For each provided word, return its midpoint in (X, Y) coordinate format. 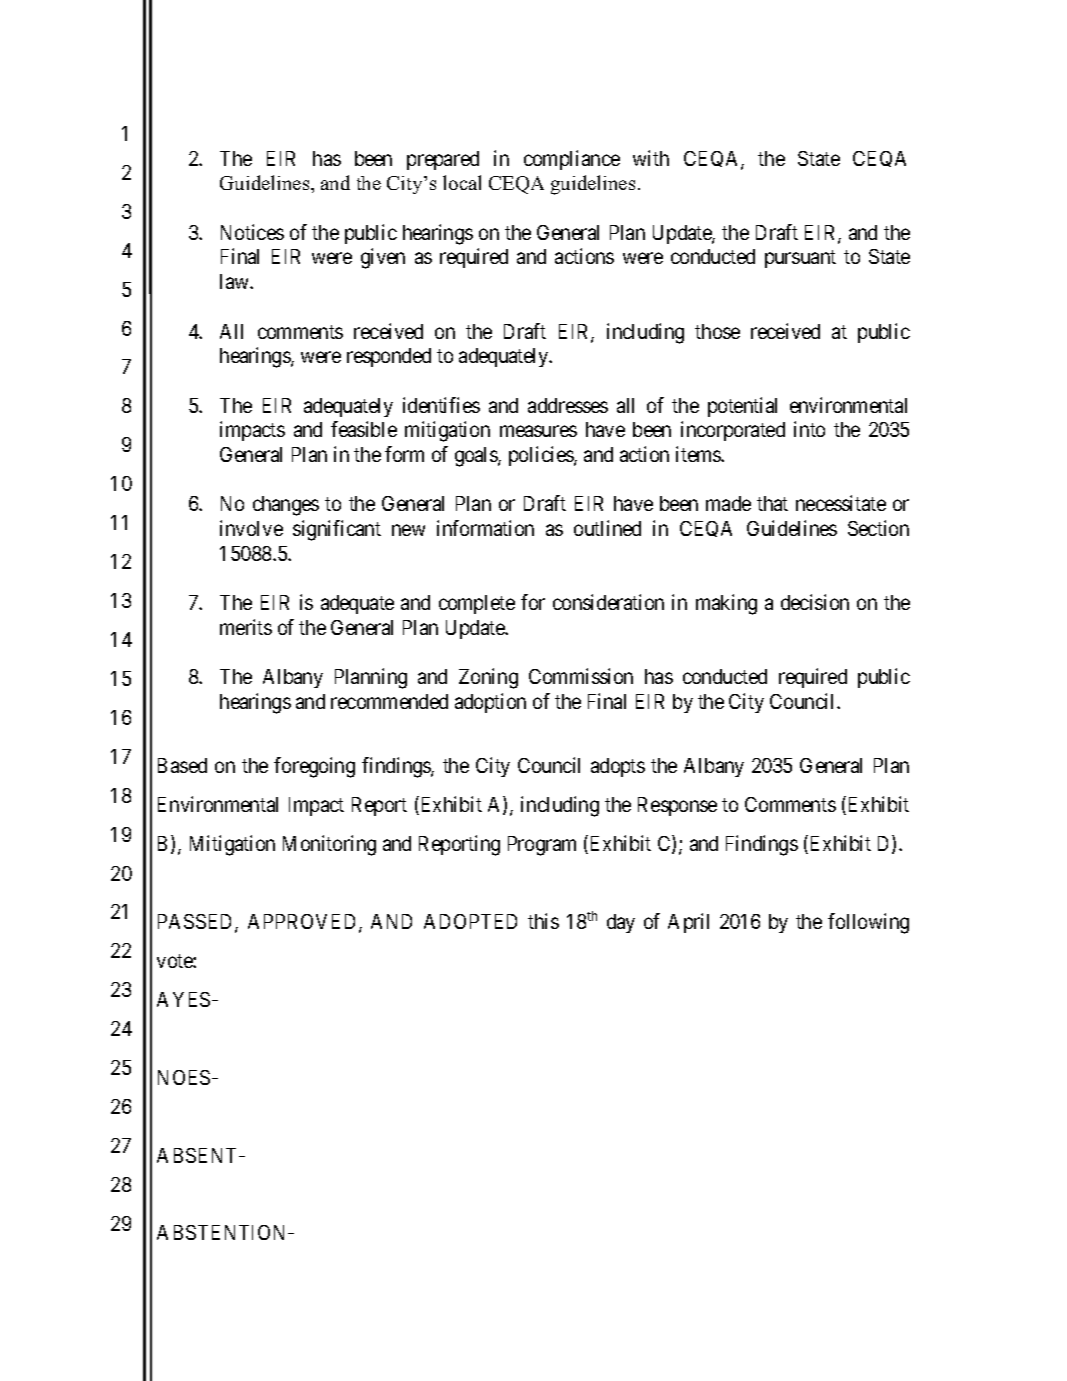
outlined (607, 528)
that (772, 503)
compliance (572, 160)
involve (251, 528)
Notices (252, 232)
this (543, 921)
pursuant (800, 259)
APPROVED (304, 923)
